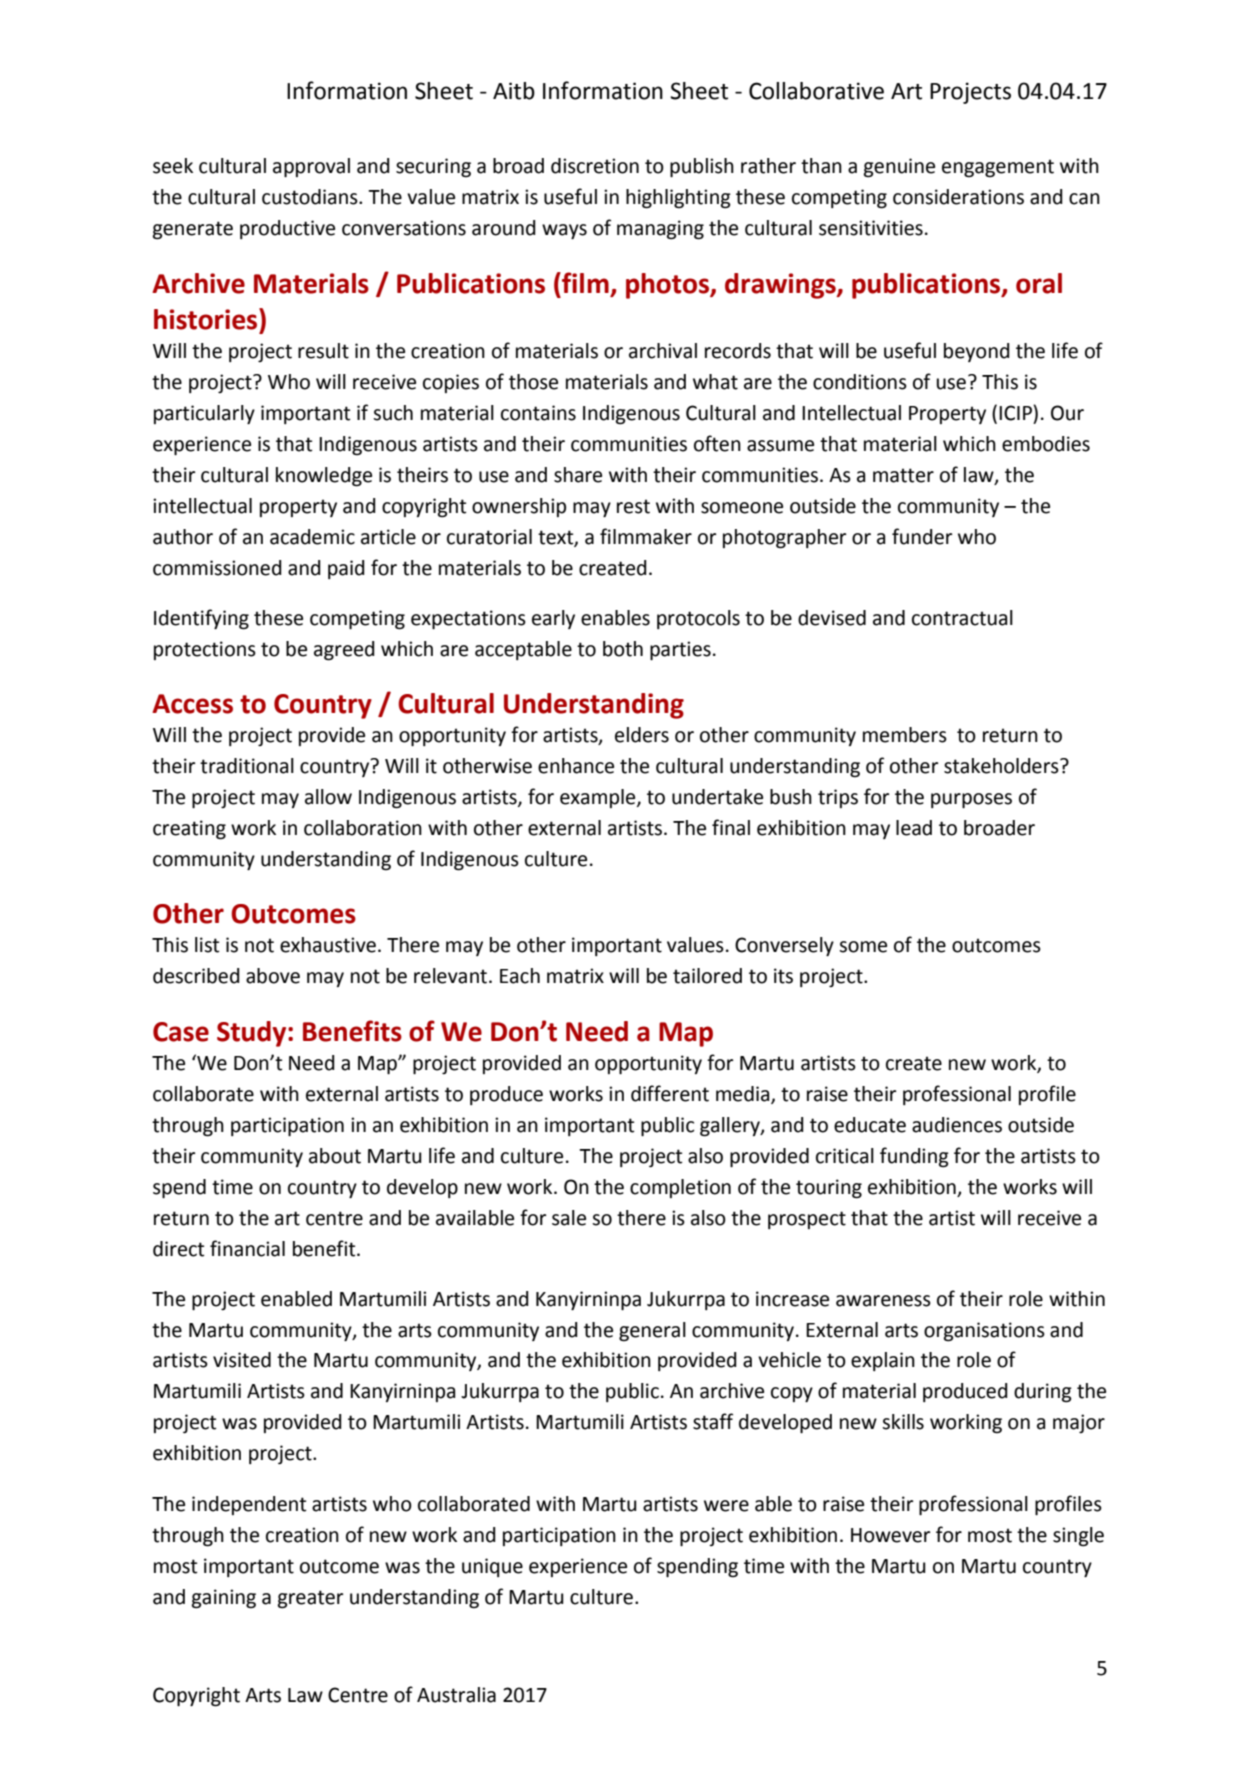  I want to click on approval, so click(311, 167).
